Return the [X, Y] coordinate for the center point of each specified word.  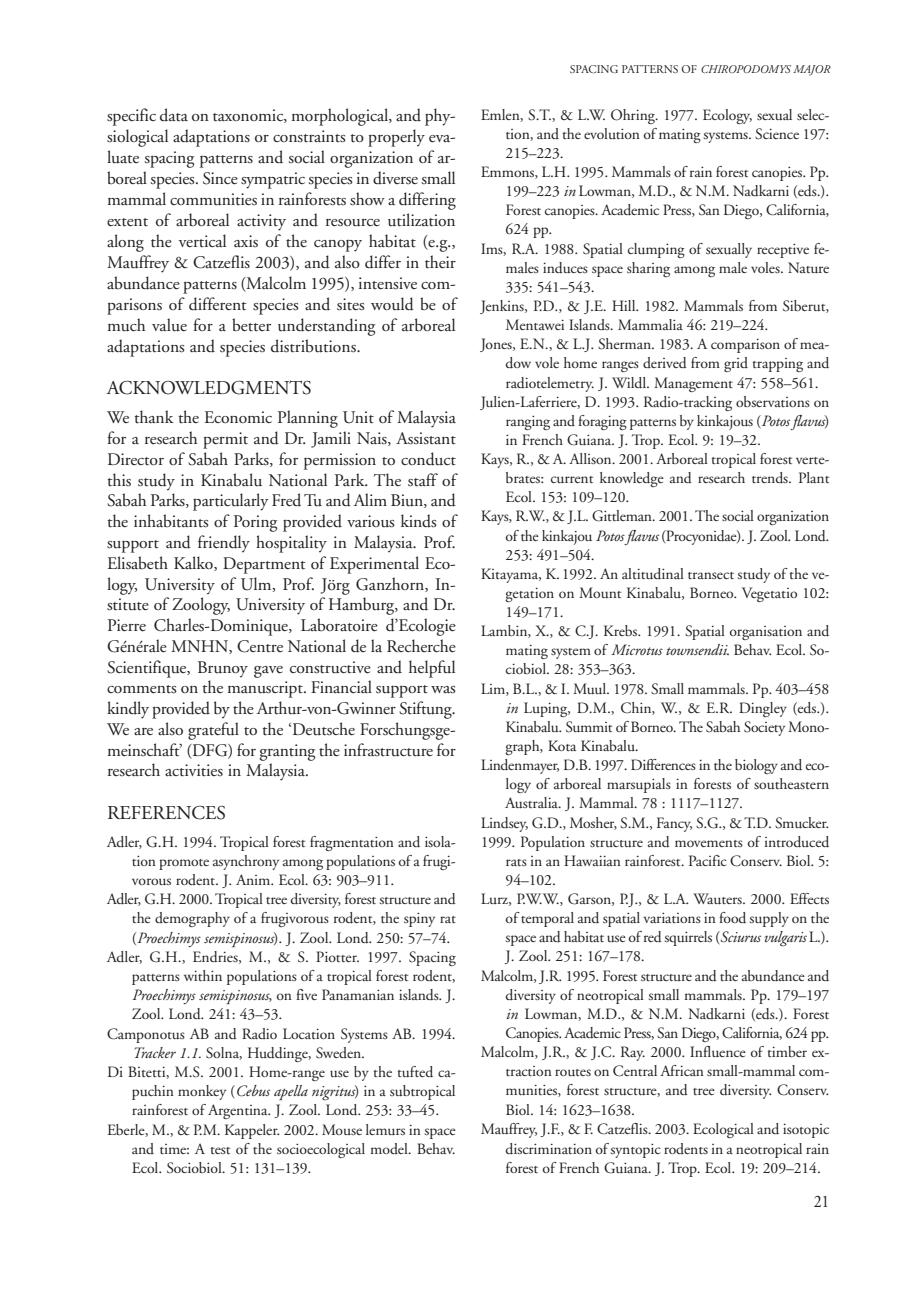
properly [396, 138]
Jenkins [503, 307]
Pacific [708, 860]
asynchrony [246, 862]
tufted [415, 1072]
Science [777, 134]
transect [711, 575]
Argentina [239, 1111]
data [174, 115]
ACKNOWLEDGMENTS [208, 387]
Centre [260, 646]
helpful [432, 669]
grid [736, 364]
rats [516, 862]
